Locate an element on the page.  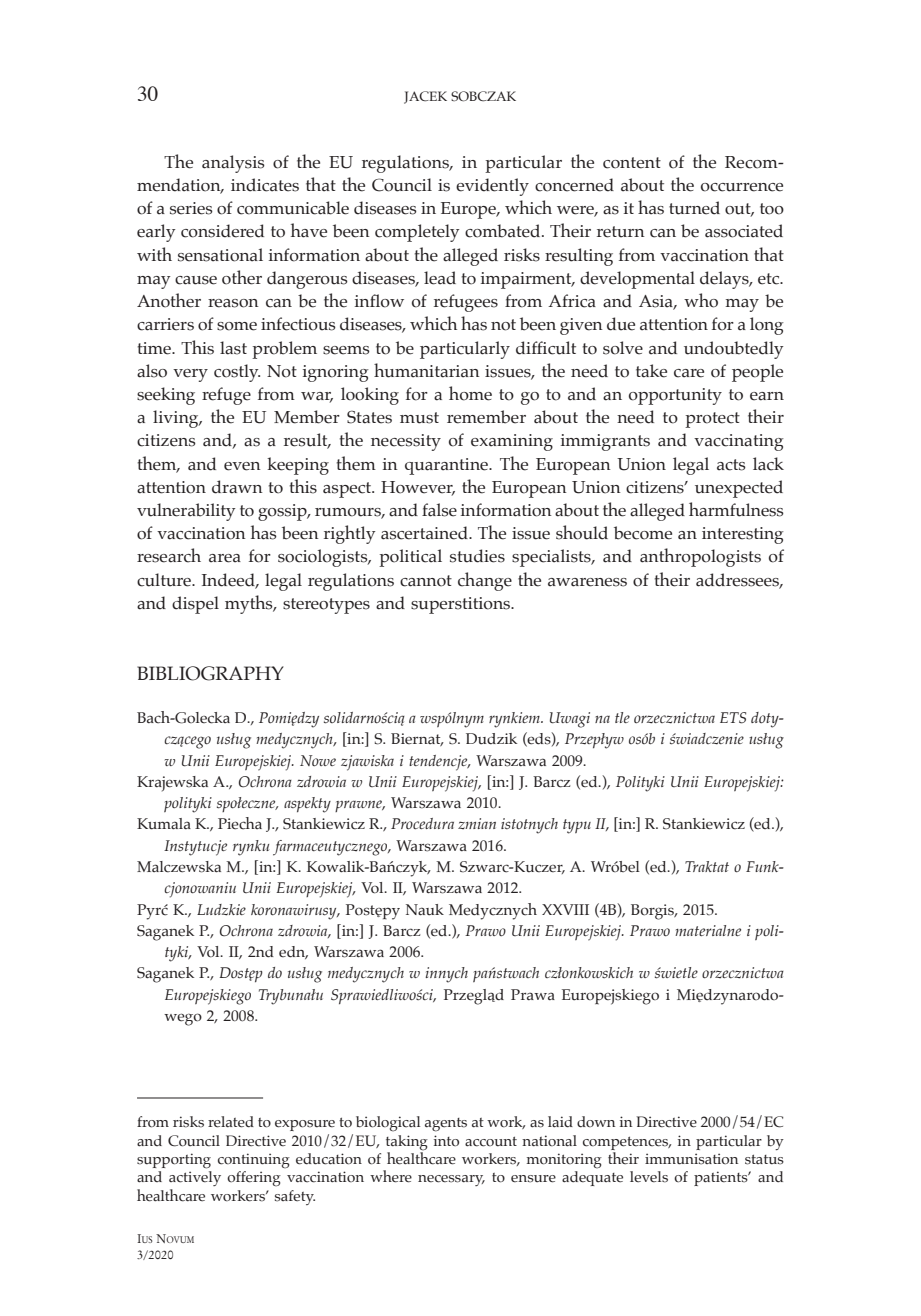
superstitions is located at coordinates (461, 605).
